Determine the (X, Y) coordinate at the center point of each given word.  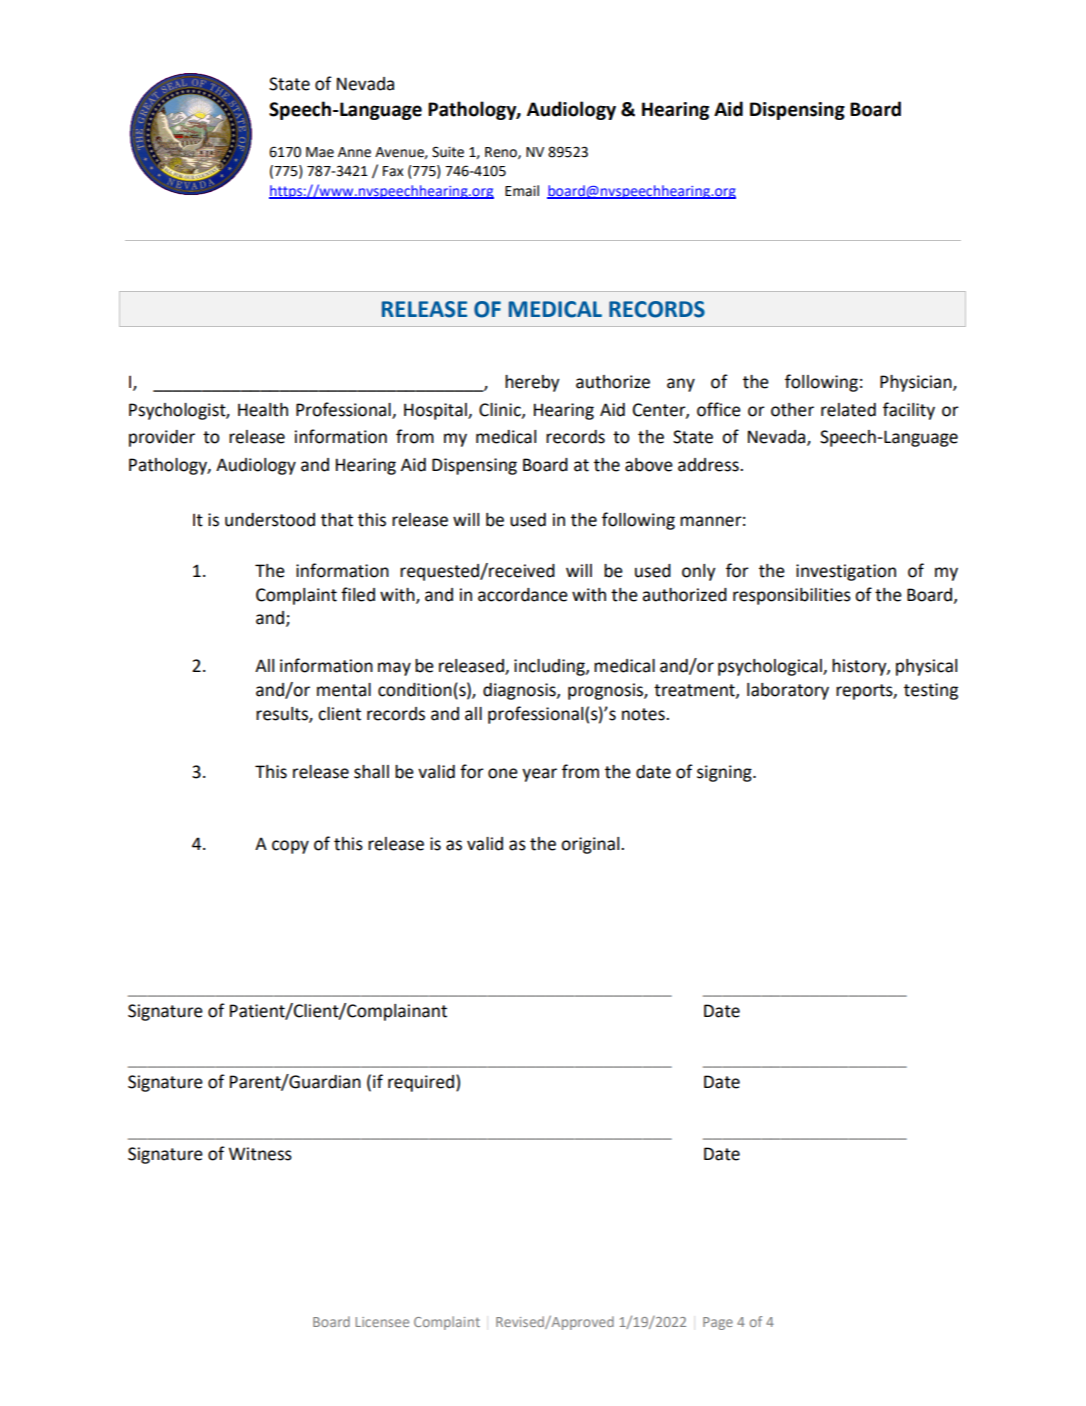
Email (522, 191)
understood (270, 520)
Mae (320, 152)
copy (290, 847)
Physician (917, 383)
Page (718, 1323)
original (591, 845)
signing (725, 773)
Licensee (382, 1322)
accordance (523, 595)
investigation (846, 572)
